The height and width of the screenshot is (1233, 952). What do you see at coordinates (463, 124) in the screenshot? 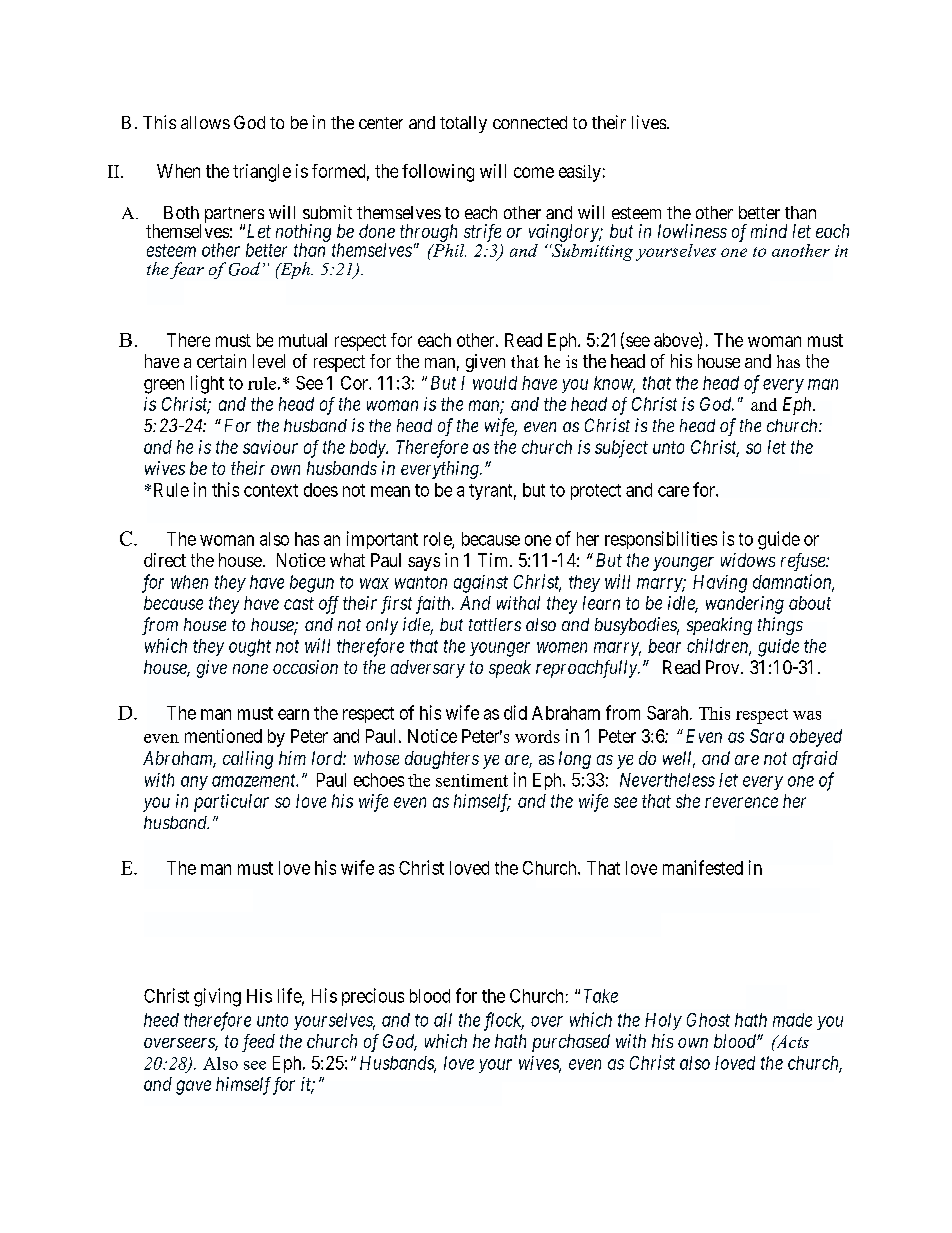
I see `totally` at bounding box center [463, 124].
